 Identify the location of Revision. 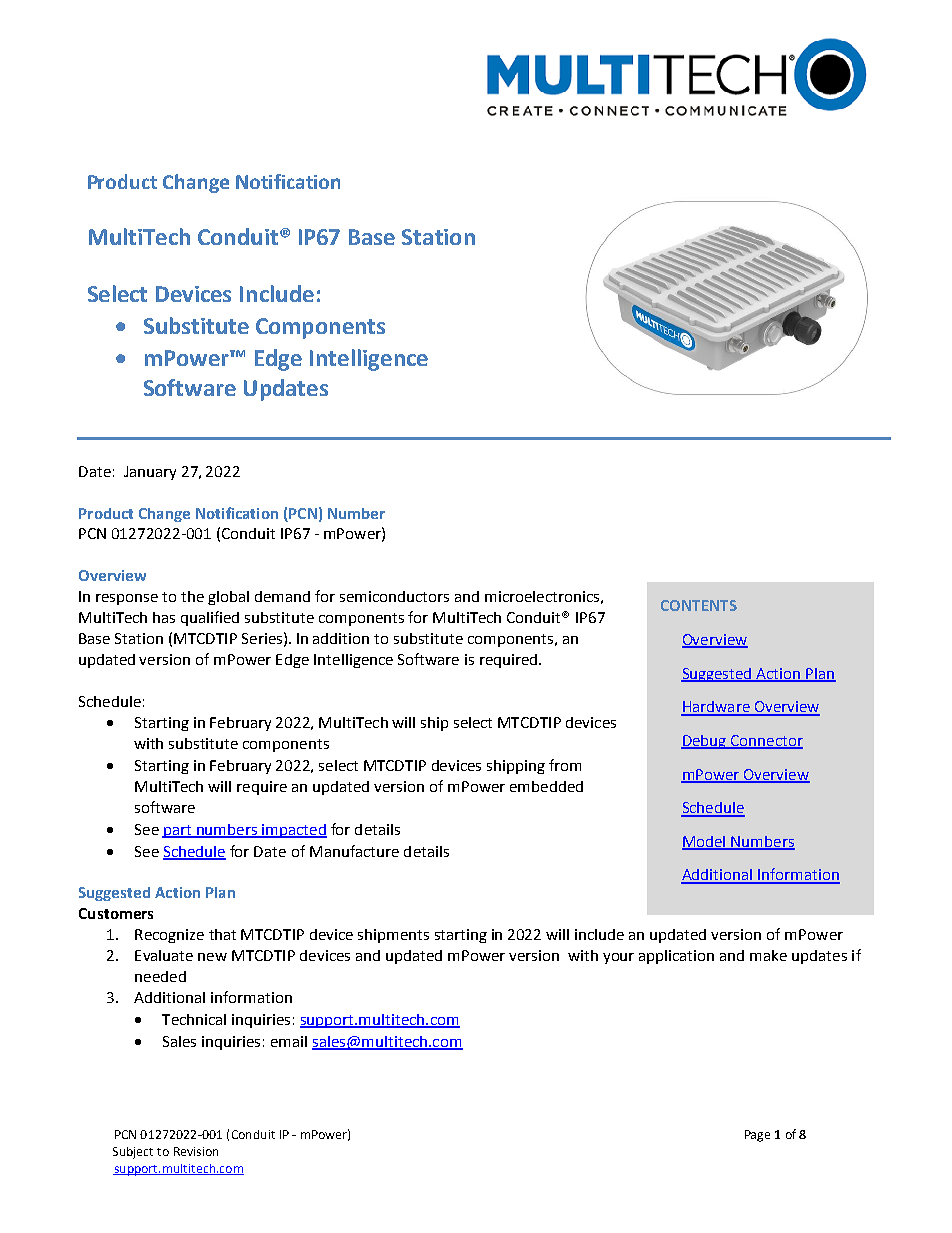
(196, 1151).
